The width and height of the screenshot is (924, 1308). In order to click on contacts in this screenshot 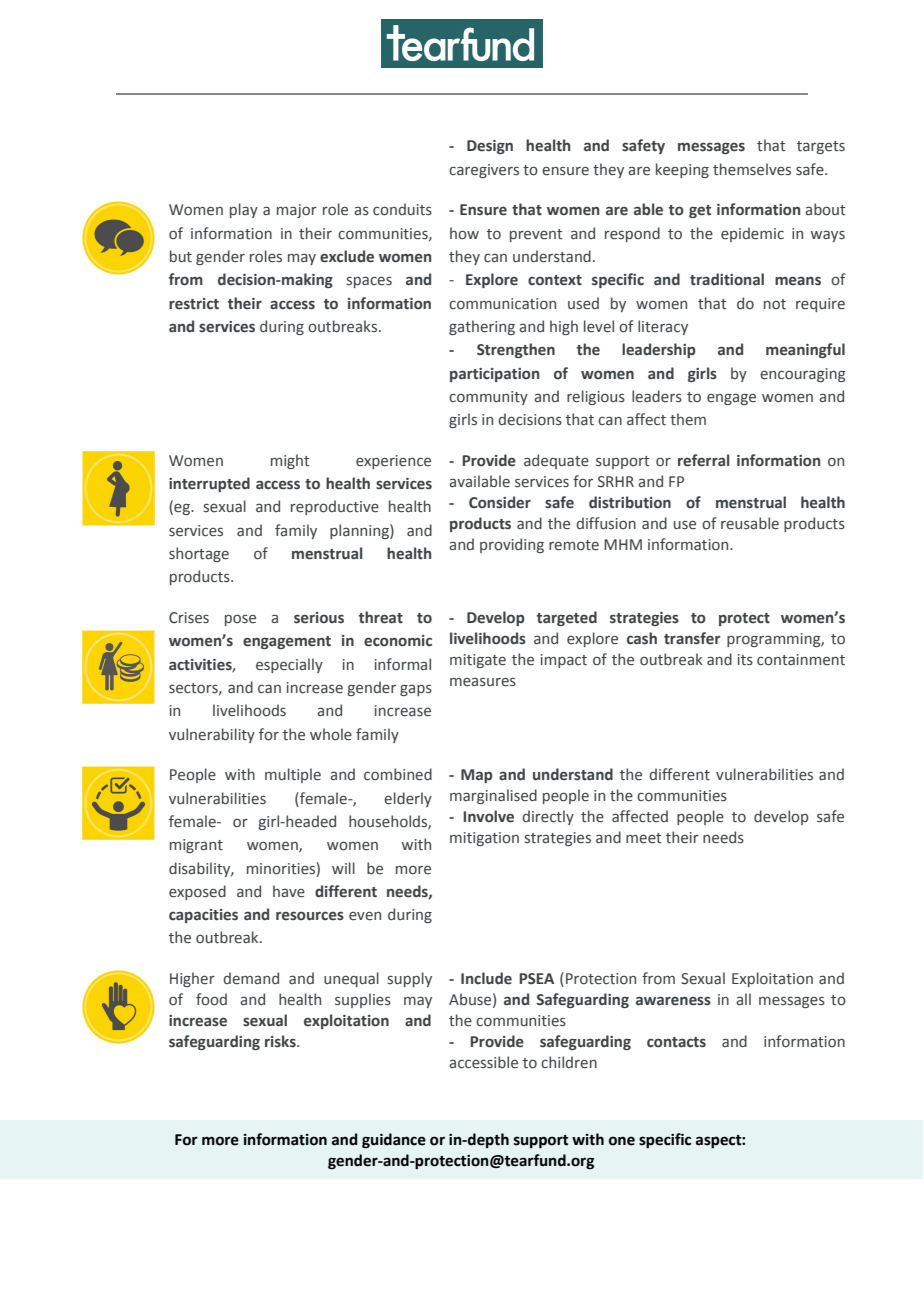, I will do `click(676, 1042)`.
